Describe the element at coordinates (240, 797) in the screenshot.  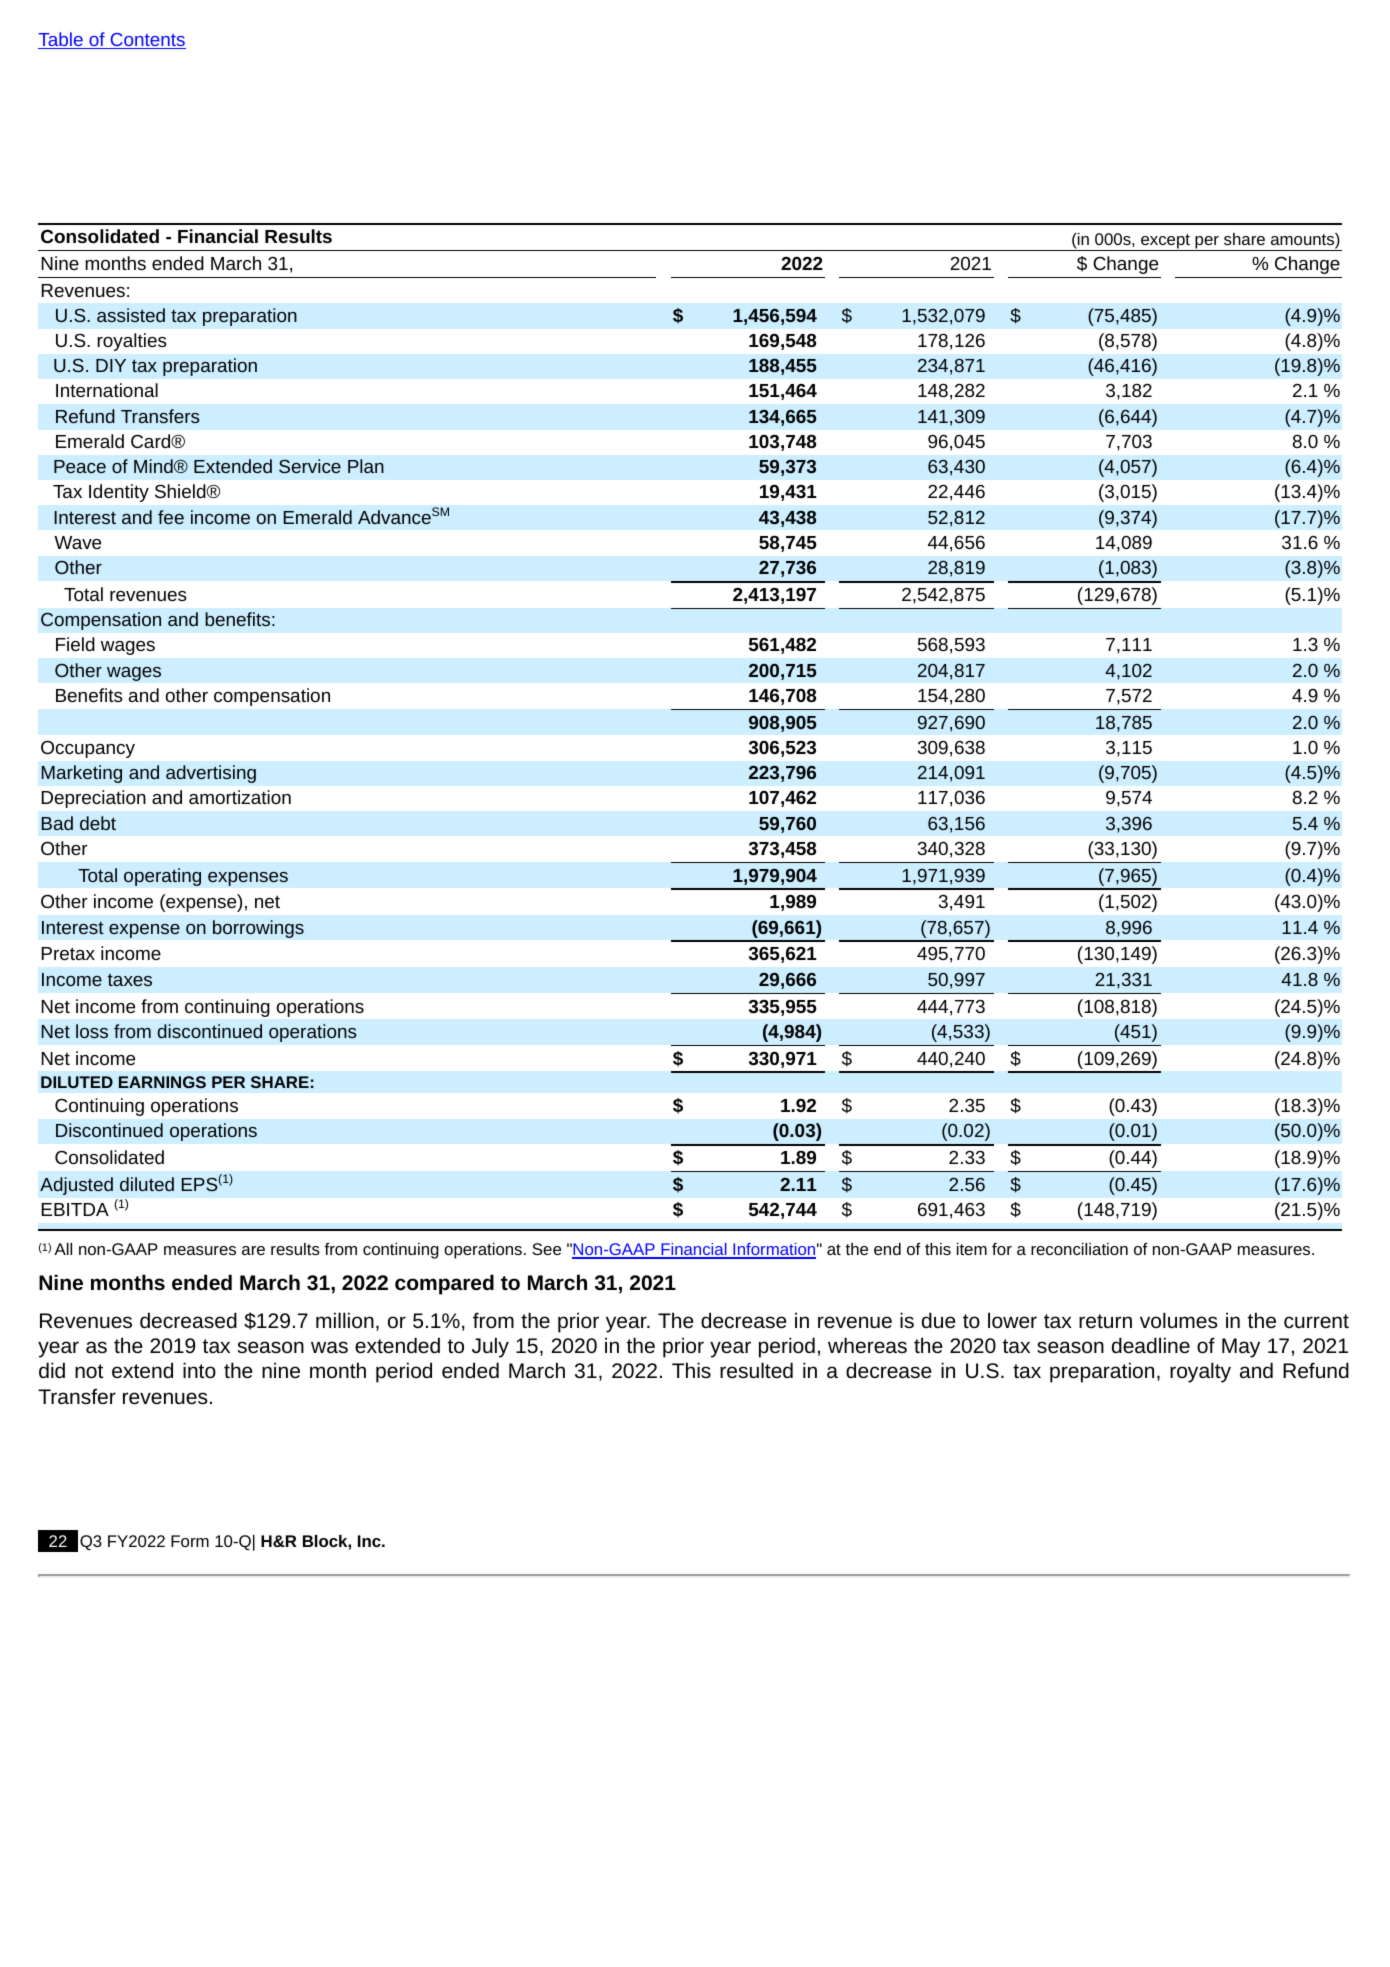
I see `amortization` at that location.
